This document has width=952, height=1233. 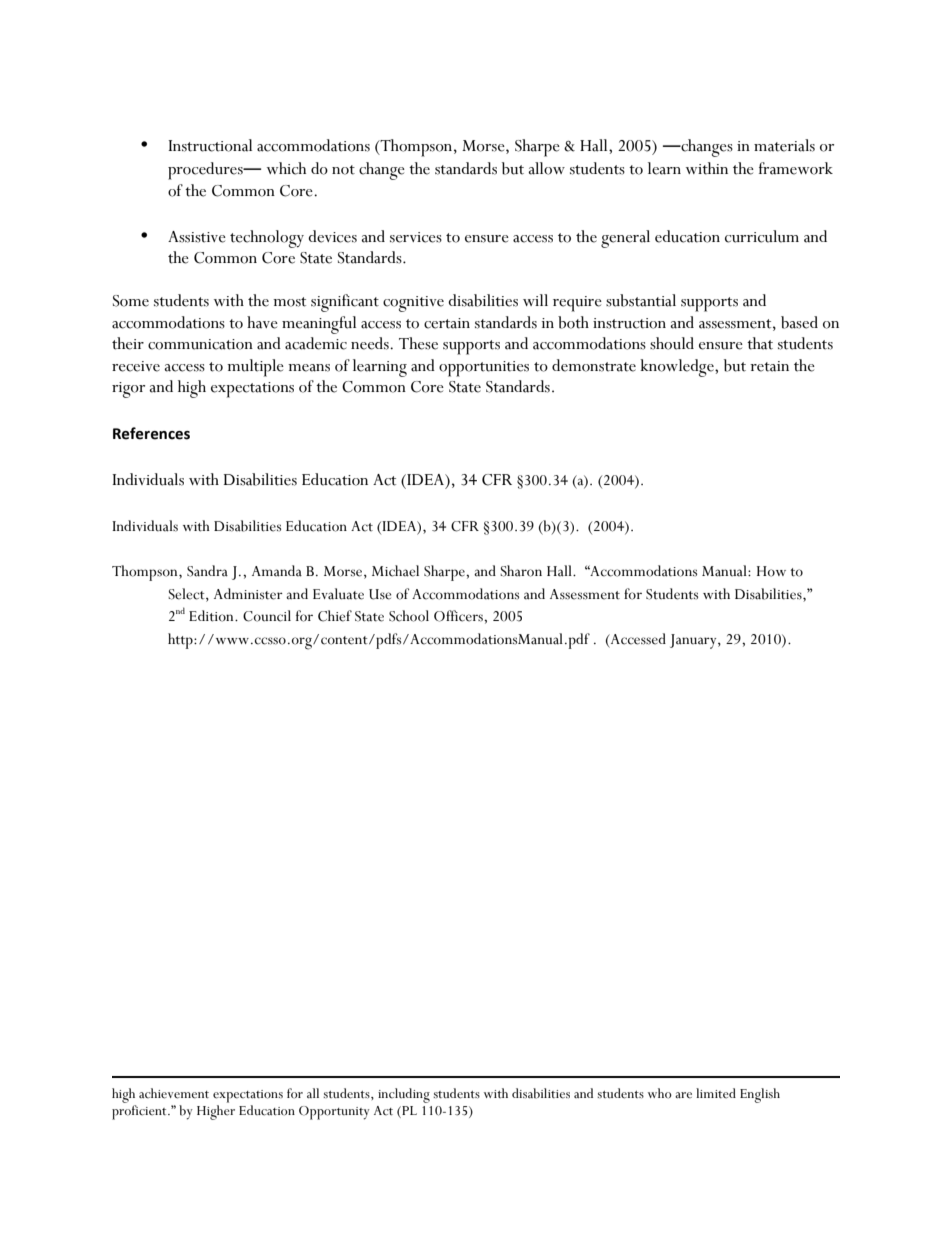 What do you see at coordinates (694, 641) in the document?
I see `January` at bounding box center [694, 641].
